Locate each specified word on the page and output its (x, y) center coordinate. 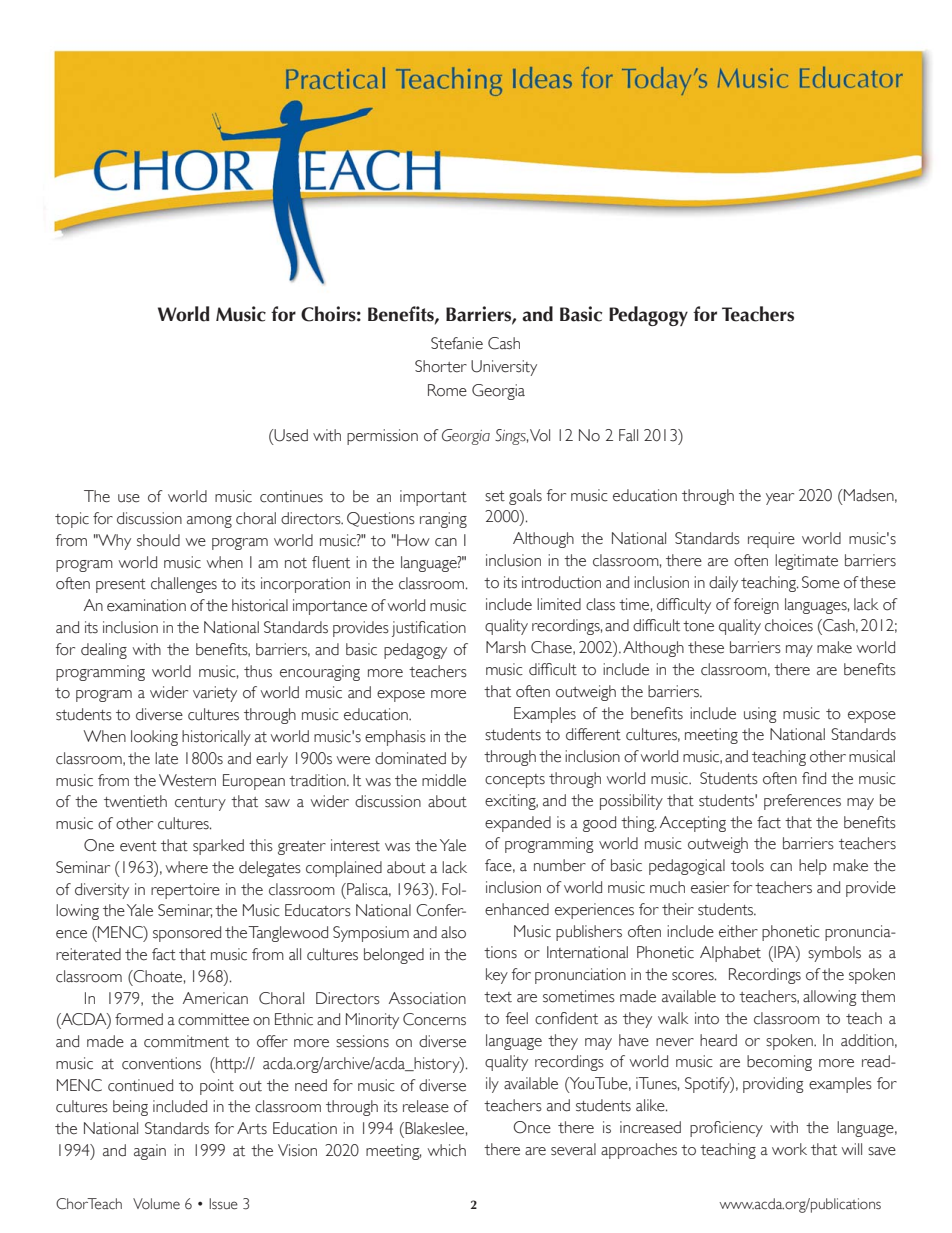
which (447, 1150)
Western (187, 780)
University (504, 368)
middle (444, 780)
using (760, 715)
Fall (628, 435)
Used (290, 435)
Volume (156, 1204)
